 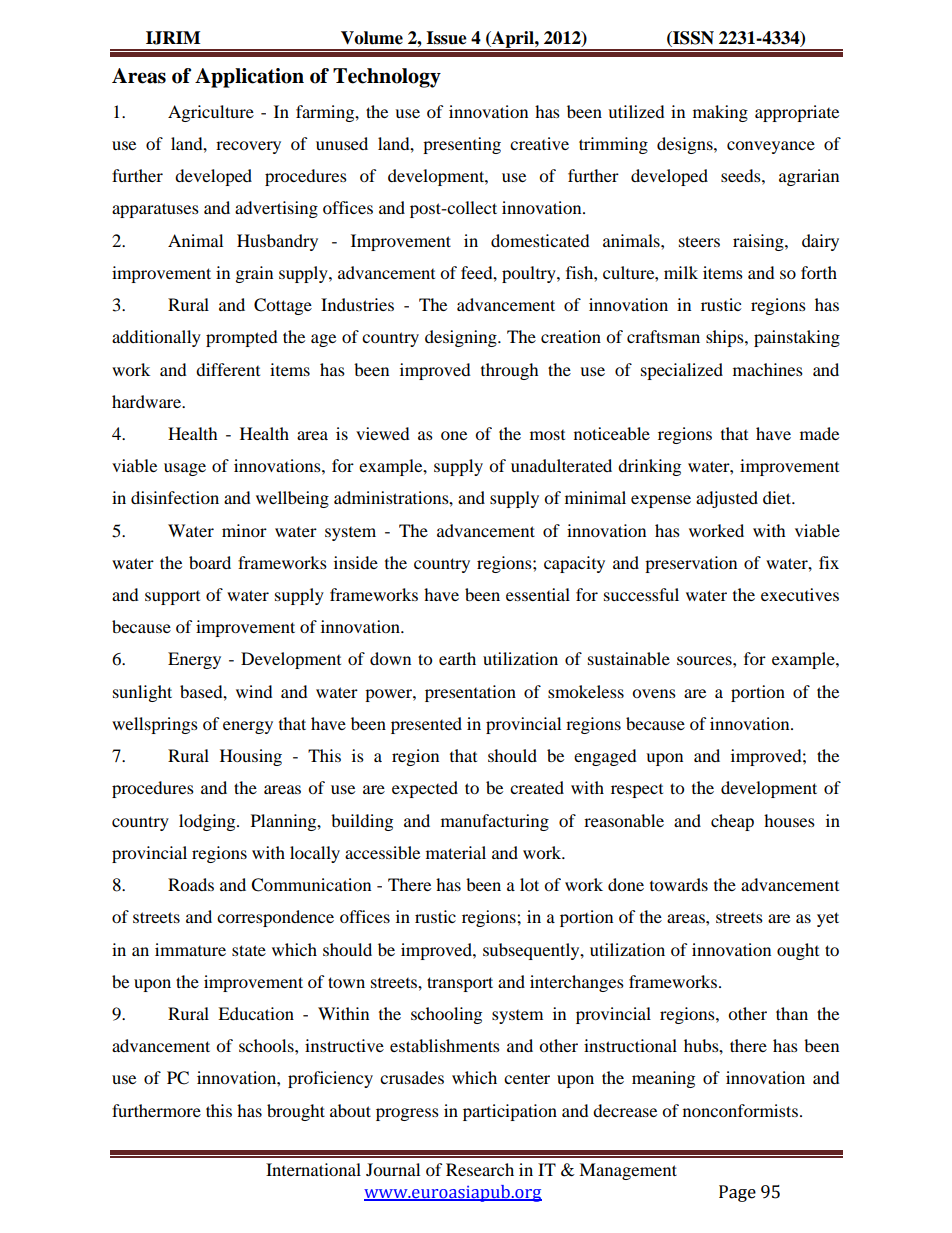 I want to click on making, so click(x=720, y=113).
